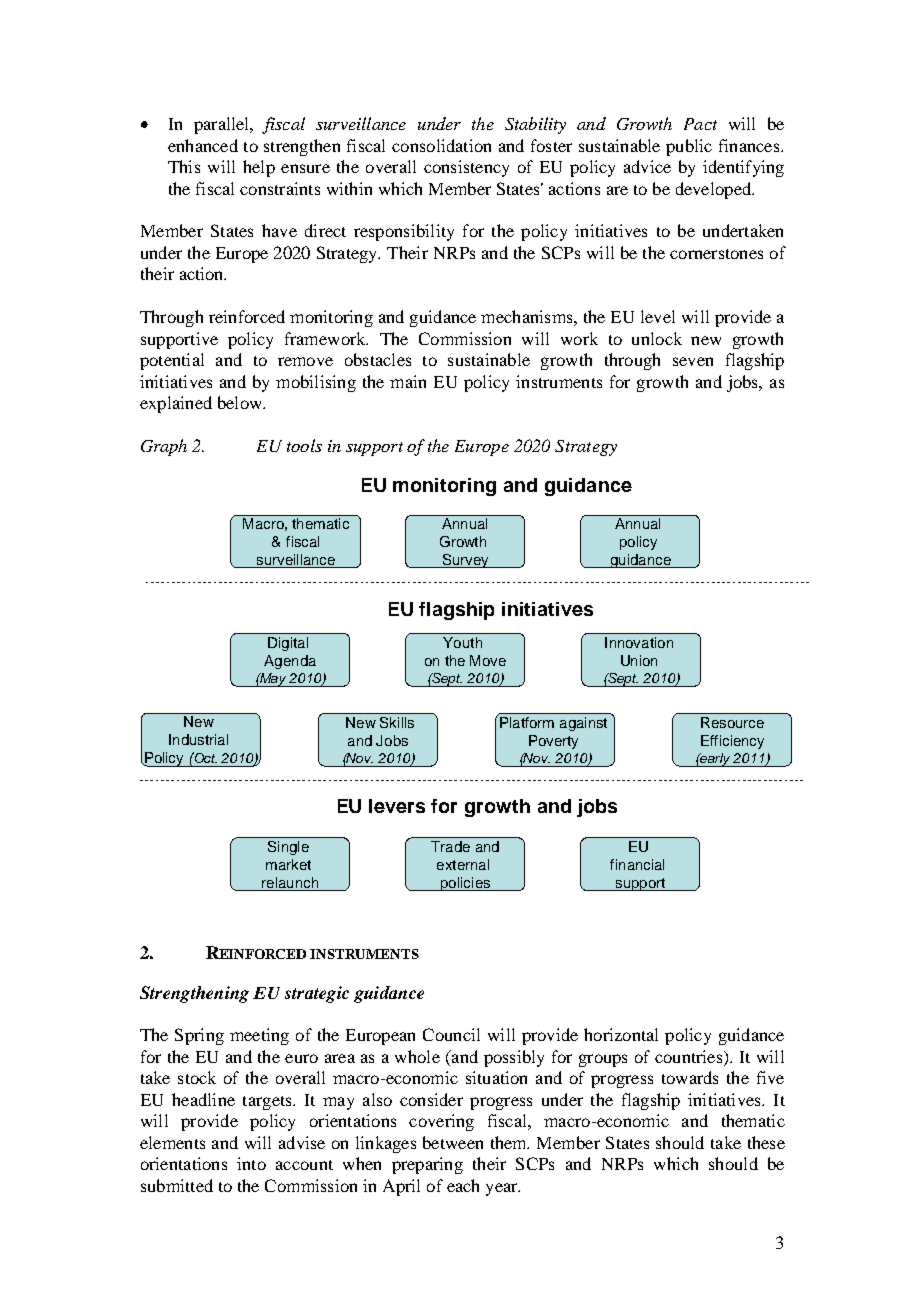 Image resolution: width=924 pixels, height=1308 pixels. Describe the element at coordinates (304, 445) in the screenshot. I see `tools` at that location.
